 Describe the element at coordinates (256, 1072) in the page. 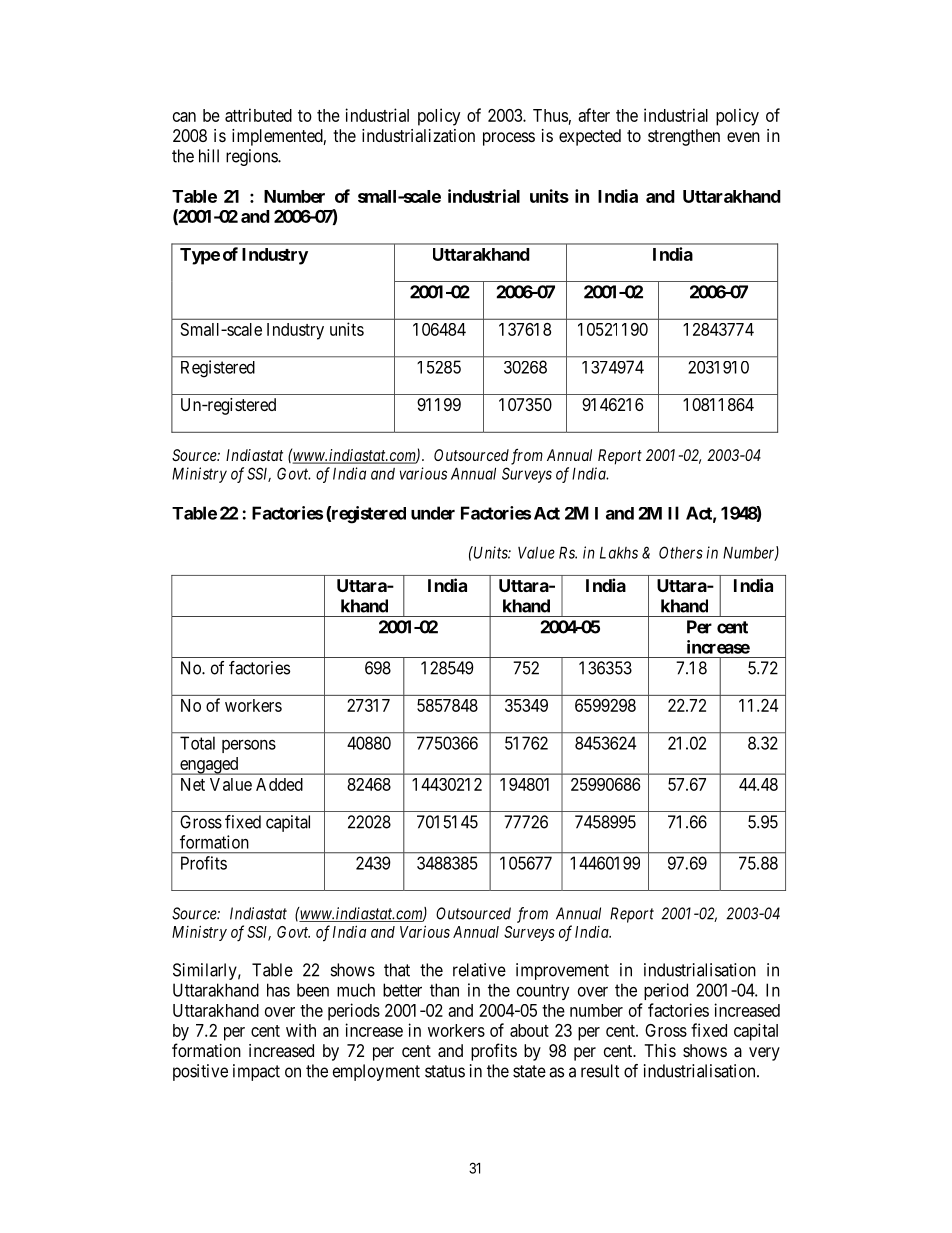

I see `impact` at that location.
